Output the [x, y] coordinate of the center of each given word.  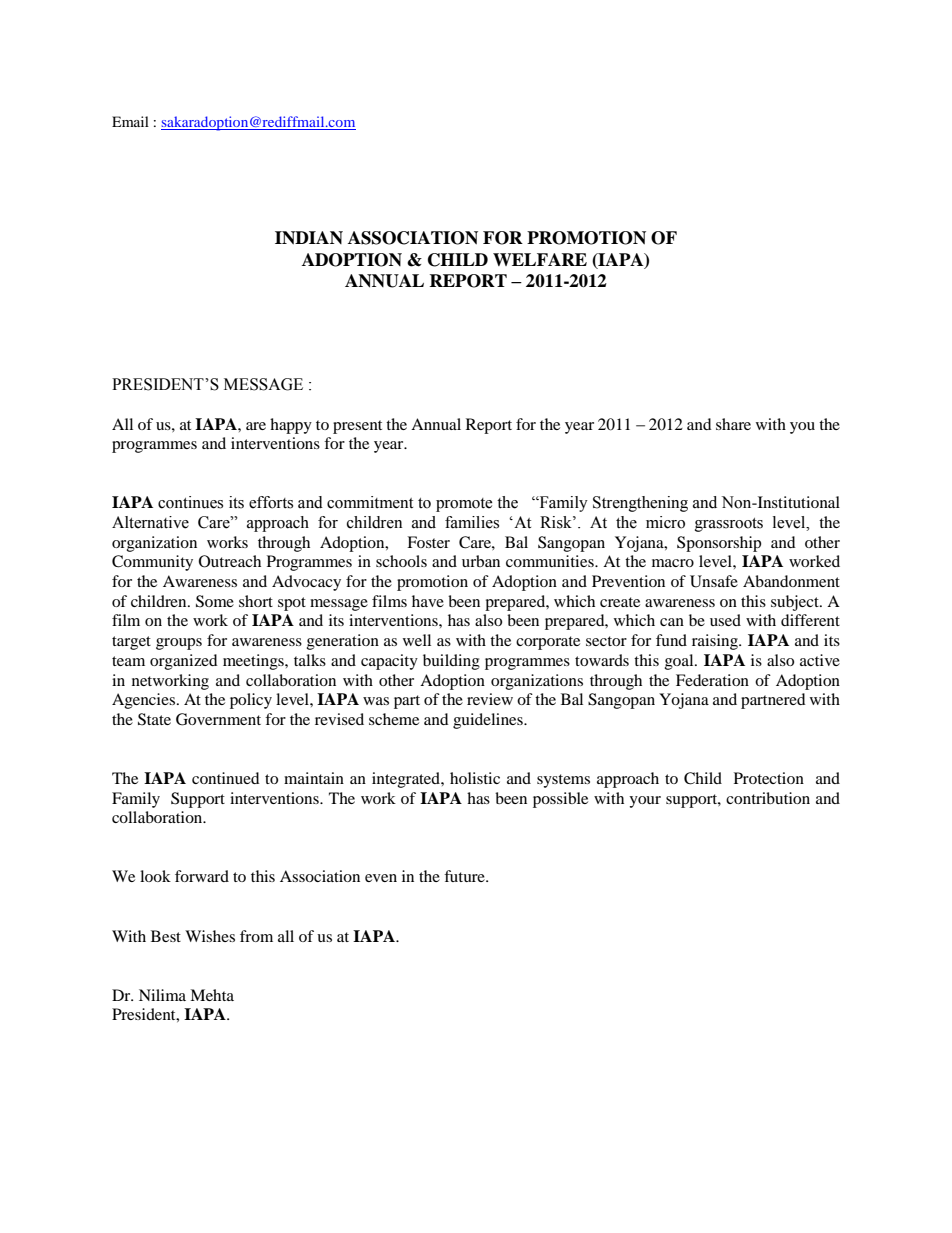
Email [130, 121]
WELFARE [540, 259]
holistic [475, 778]
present [357, 427]
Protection [769, 778]
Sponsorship [719, 544]
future [465, 876]
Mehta [212, 995]
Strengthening [640, 504]
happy [291, 426]
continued [226, 778]
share [733, 424]
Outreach [230, 561]
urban [481, 561]
